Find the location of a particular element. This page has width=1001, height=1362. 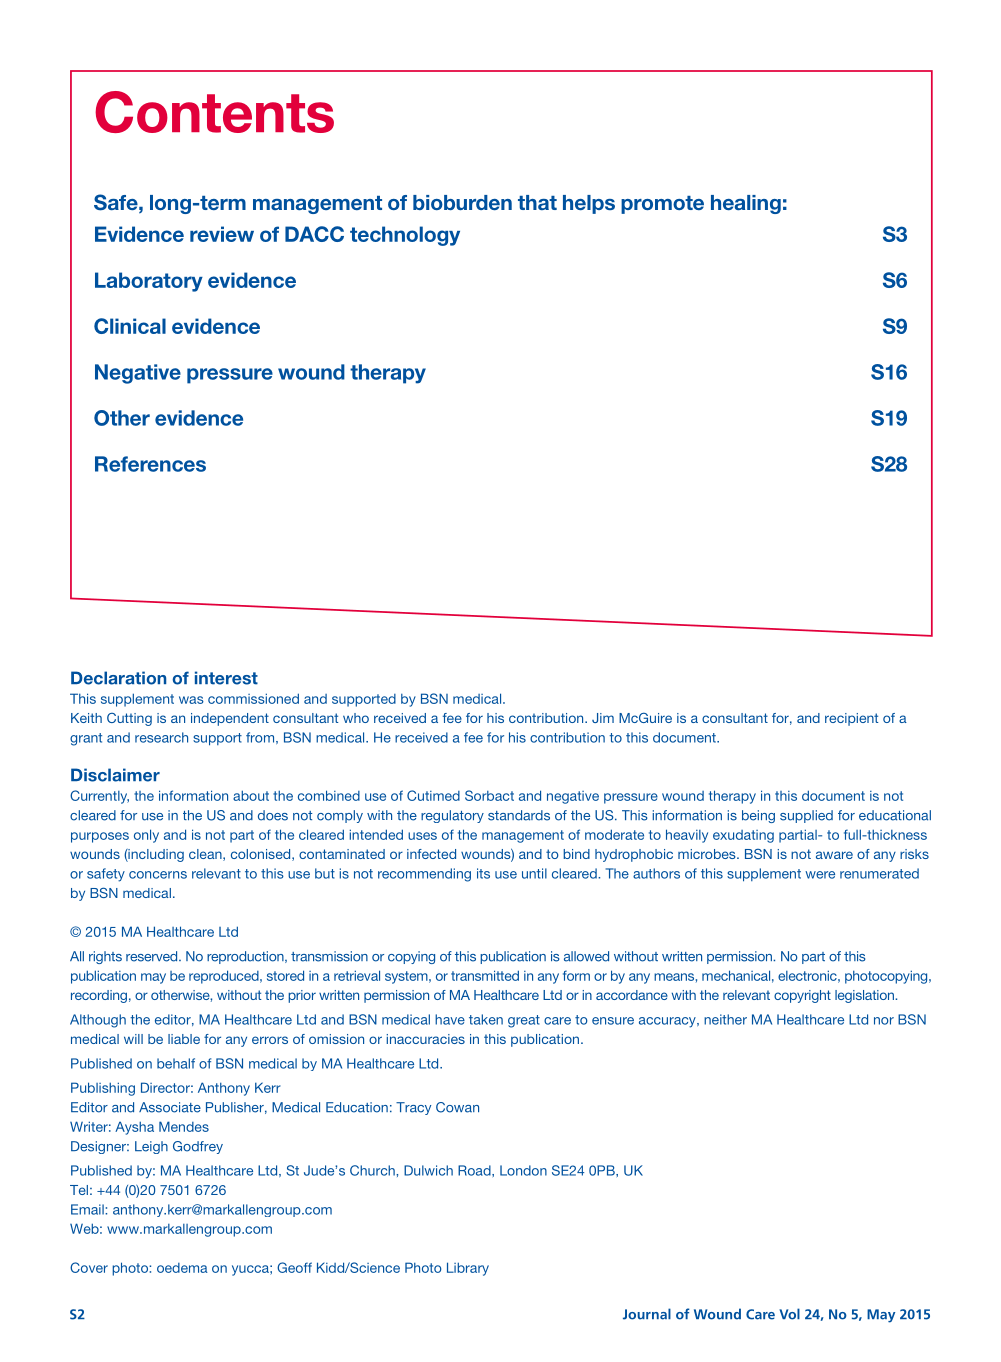

reserved is located at coordinates (153, 956).
